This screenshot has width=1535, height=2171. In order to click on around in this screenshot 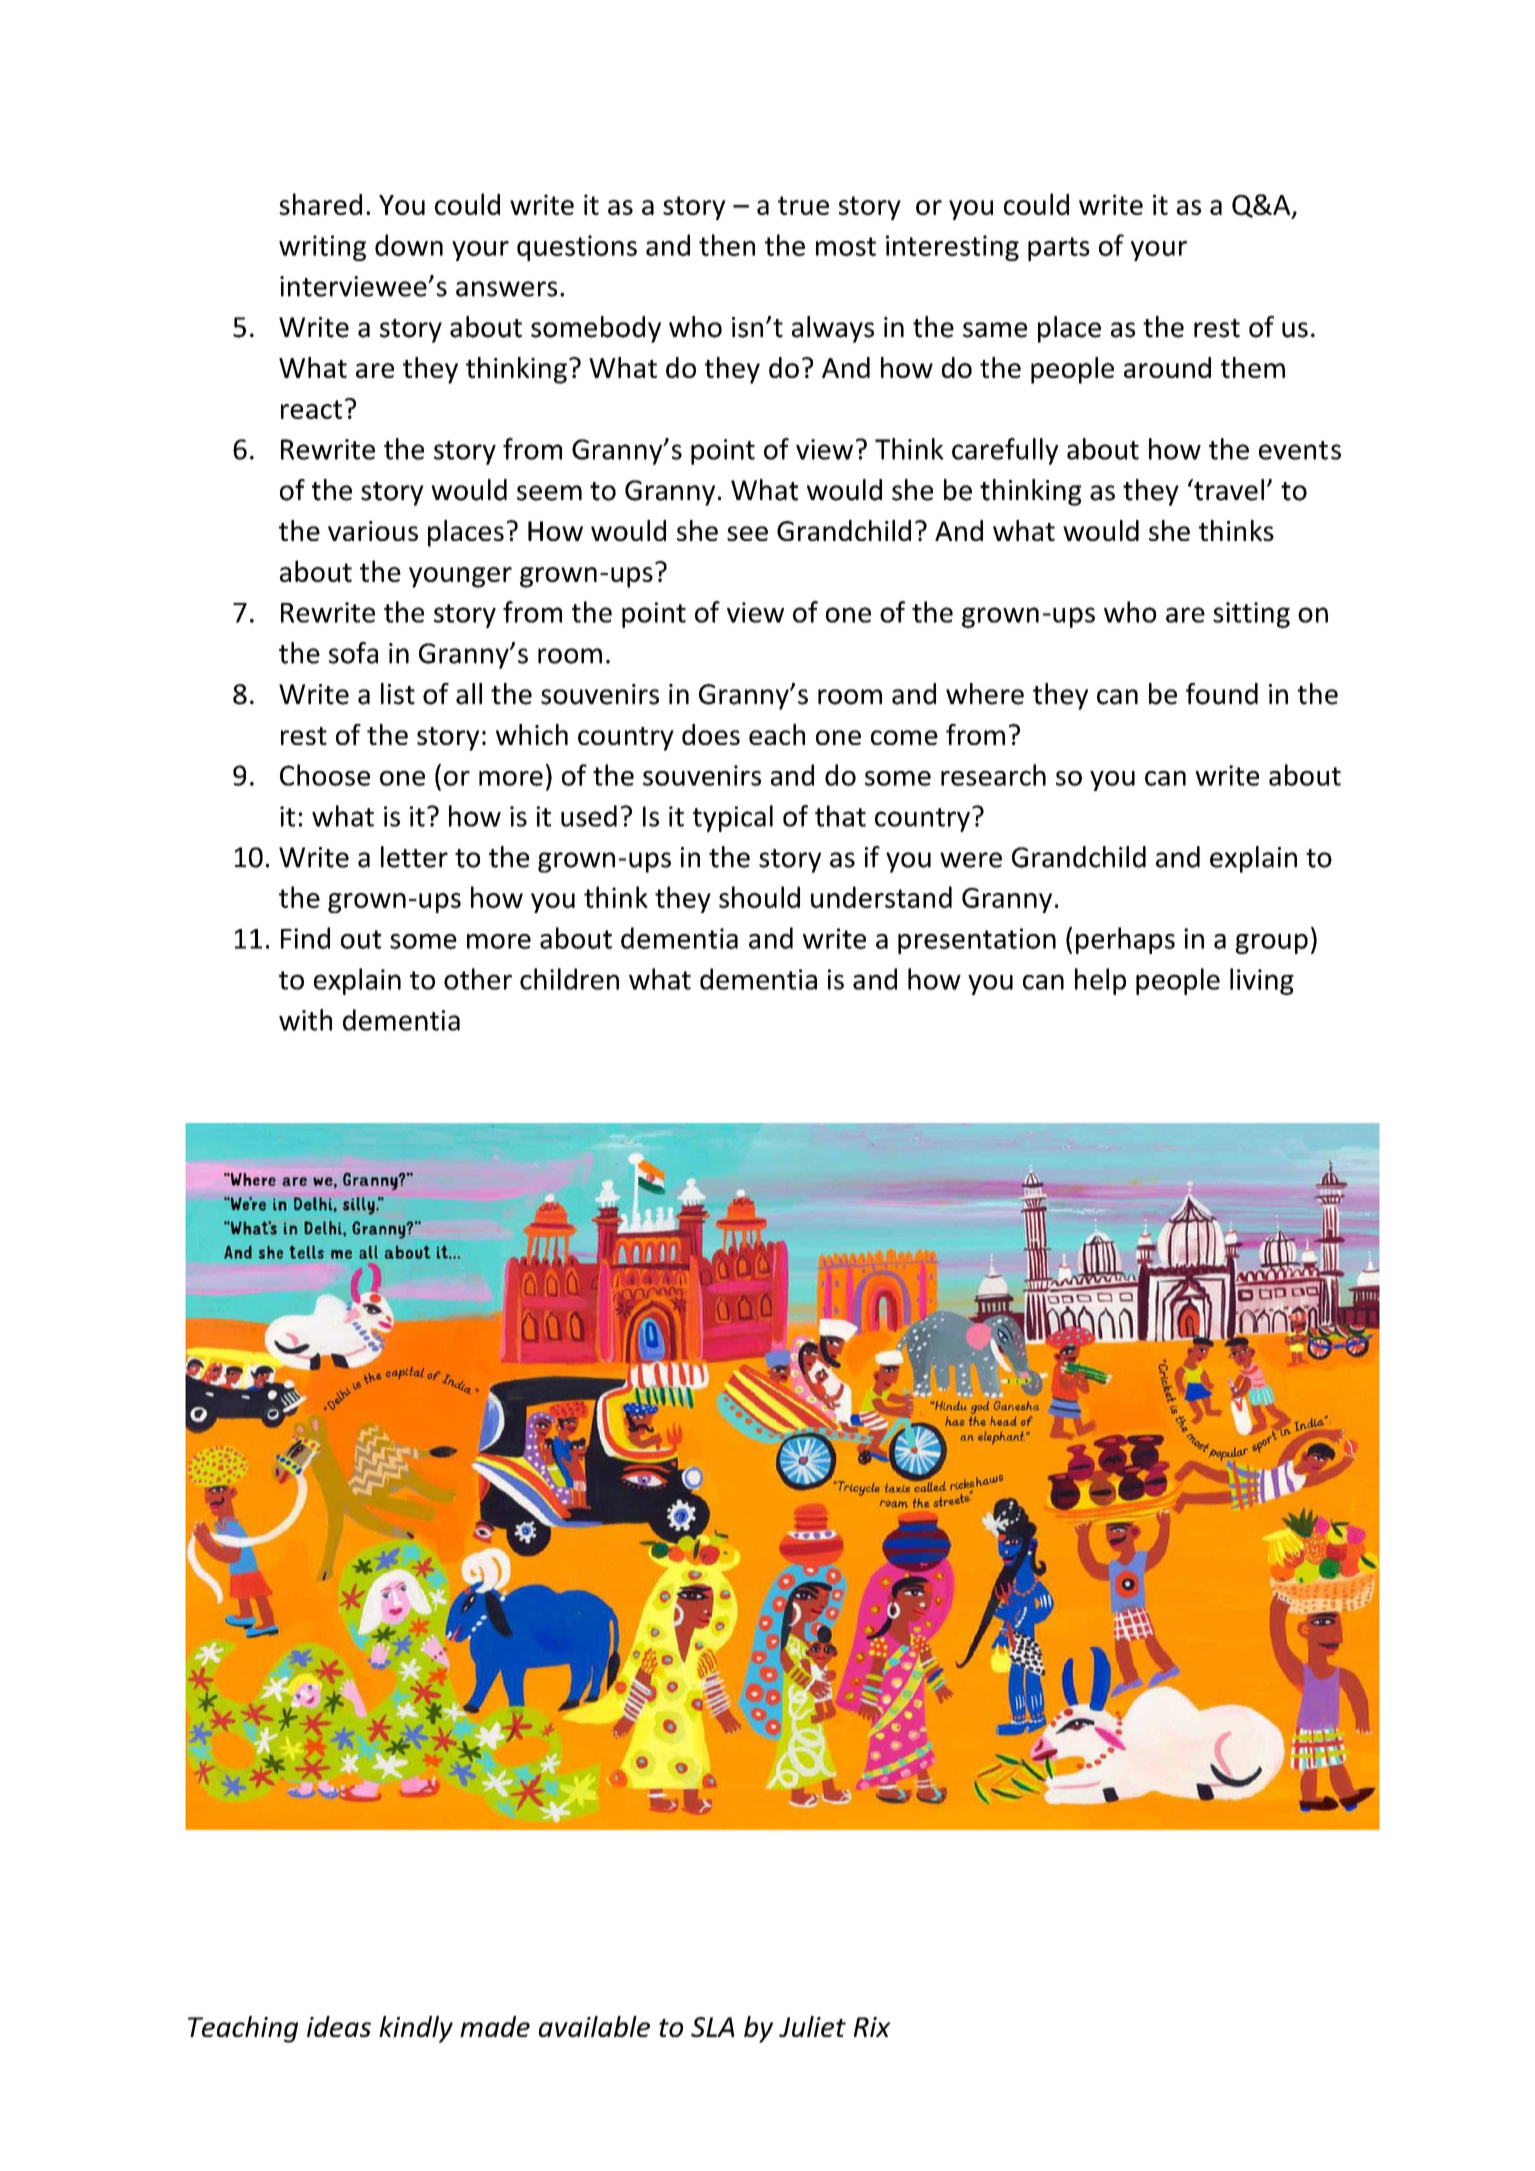, I will do `click(1167, 367)`.
